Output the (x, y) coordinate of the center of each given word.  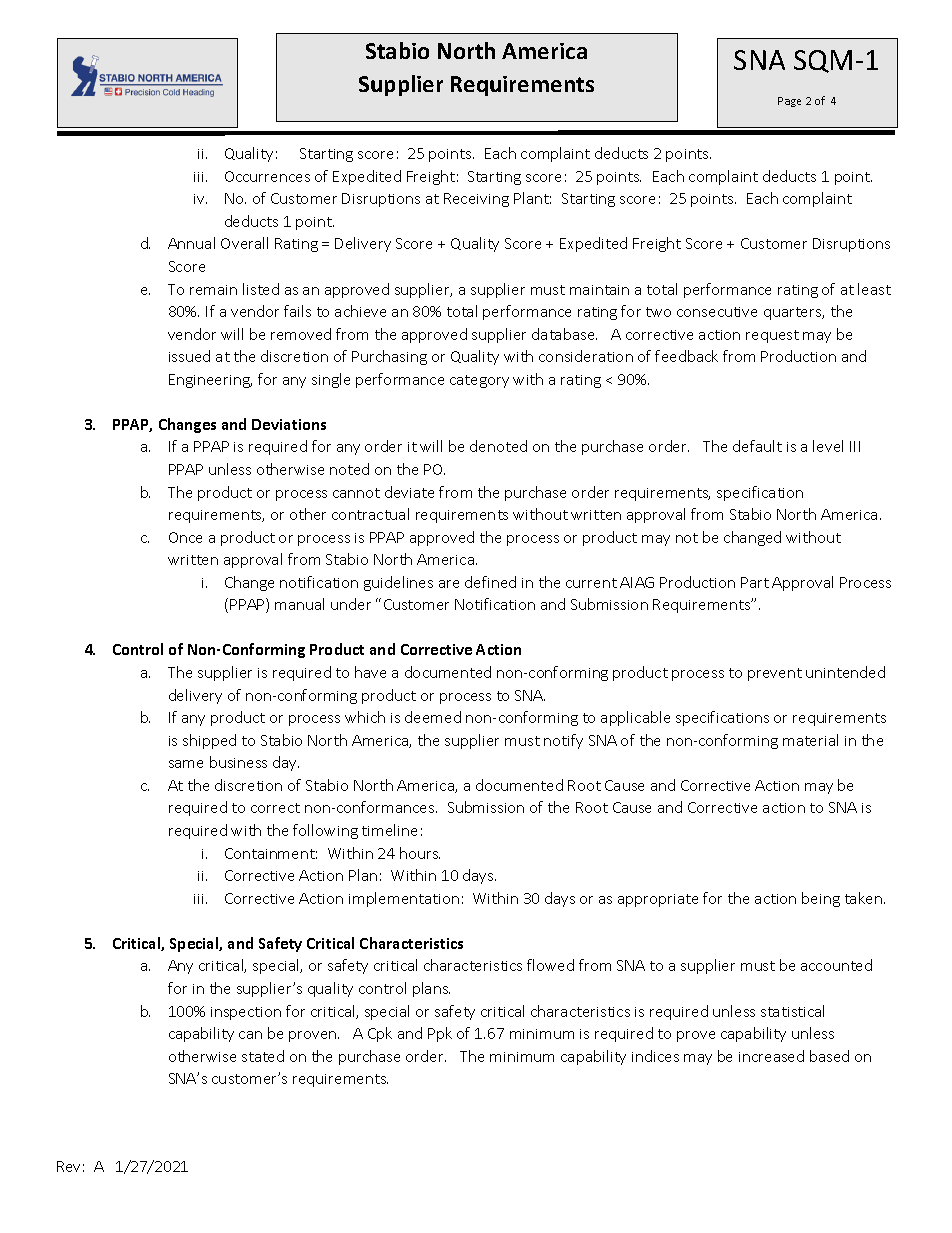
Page (789, 102)
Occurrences (267, 176)
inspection (246, 1013)
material (810, 740)
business (238, 762)
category (479, 381)
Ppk (440, 1034)
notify (563, 741)
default (757, 446)
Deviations (289, 424)
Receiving (476, 200)
